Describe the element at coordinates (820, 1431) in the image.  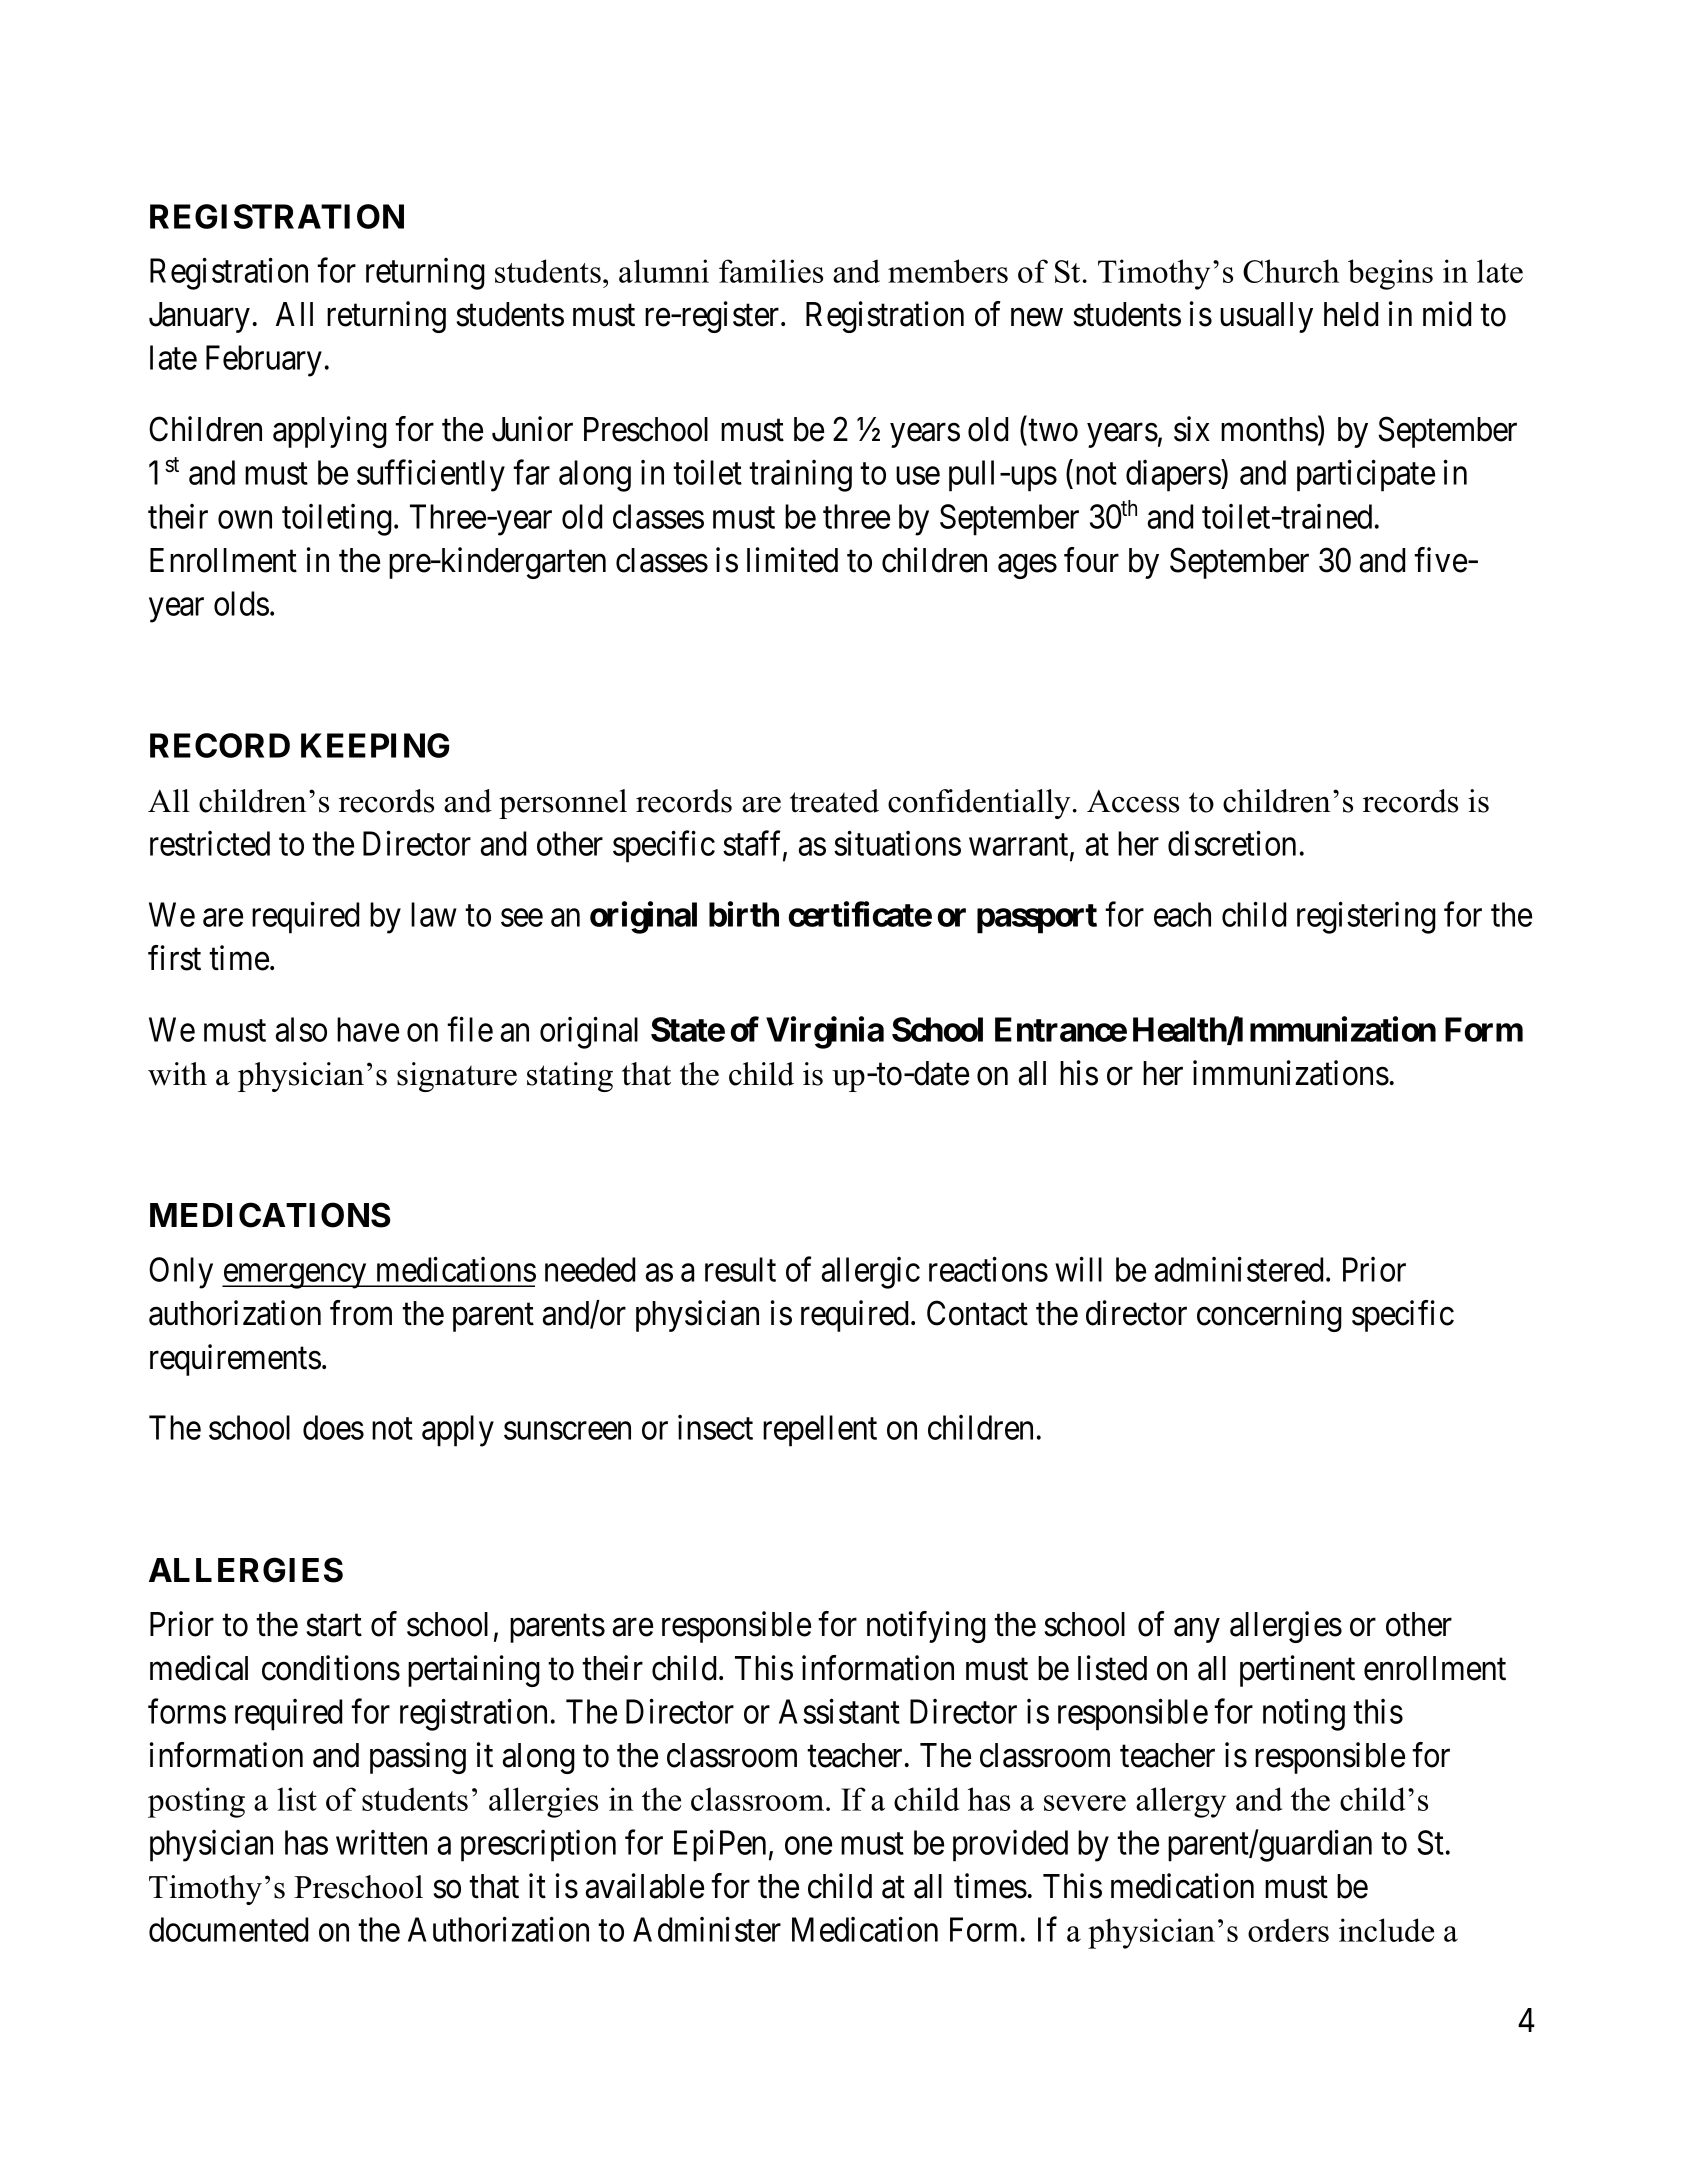
I see `repellent` at that location.
